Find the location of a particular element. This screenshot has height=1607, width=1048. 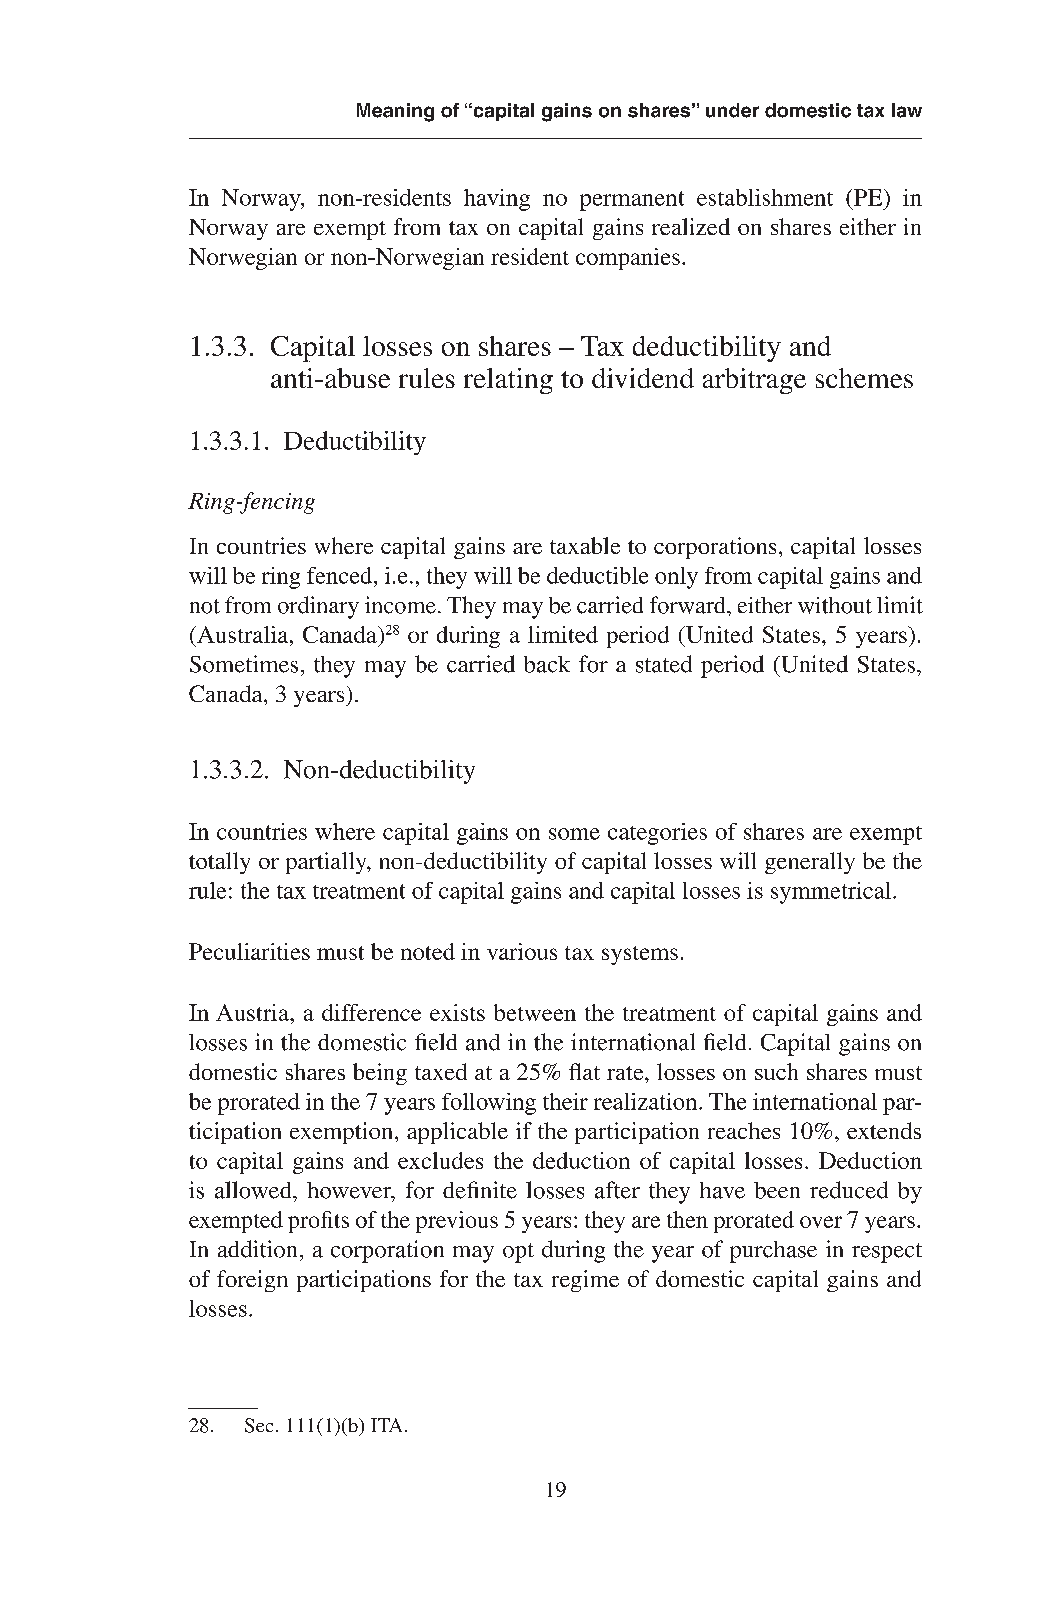

various is located at coordinates (522, 951).
